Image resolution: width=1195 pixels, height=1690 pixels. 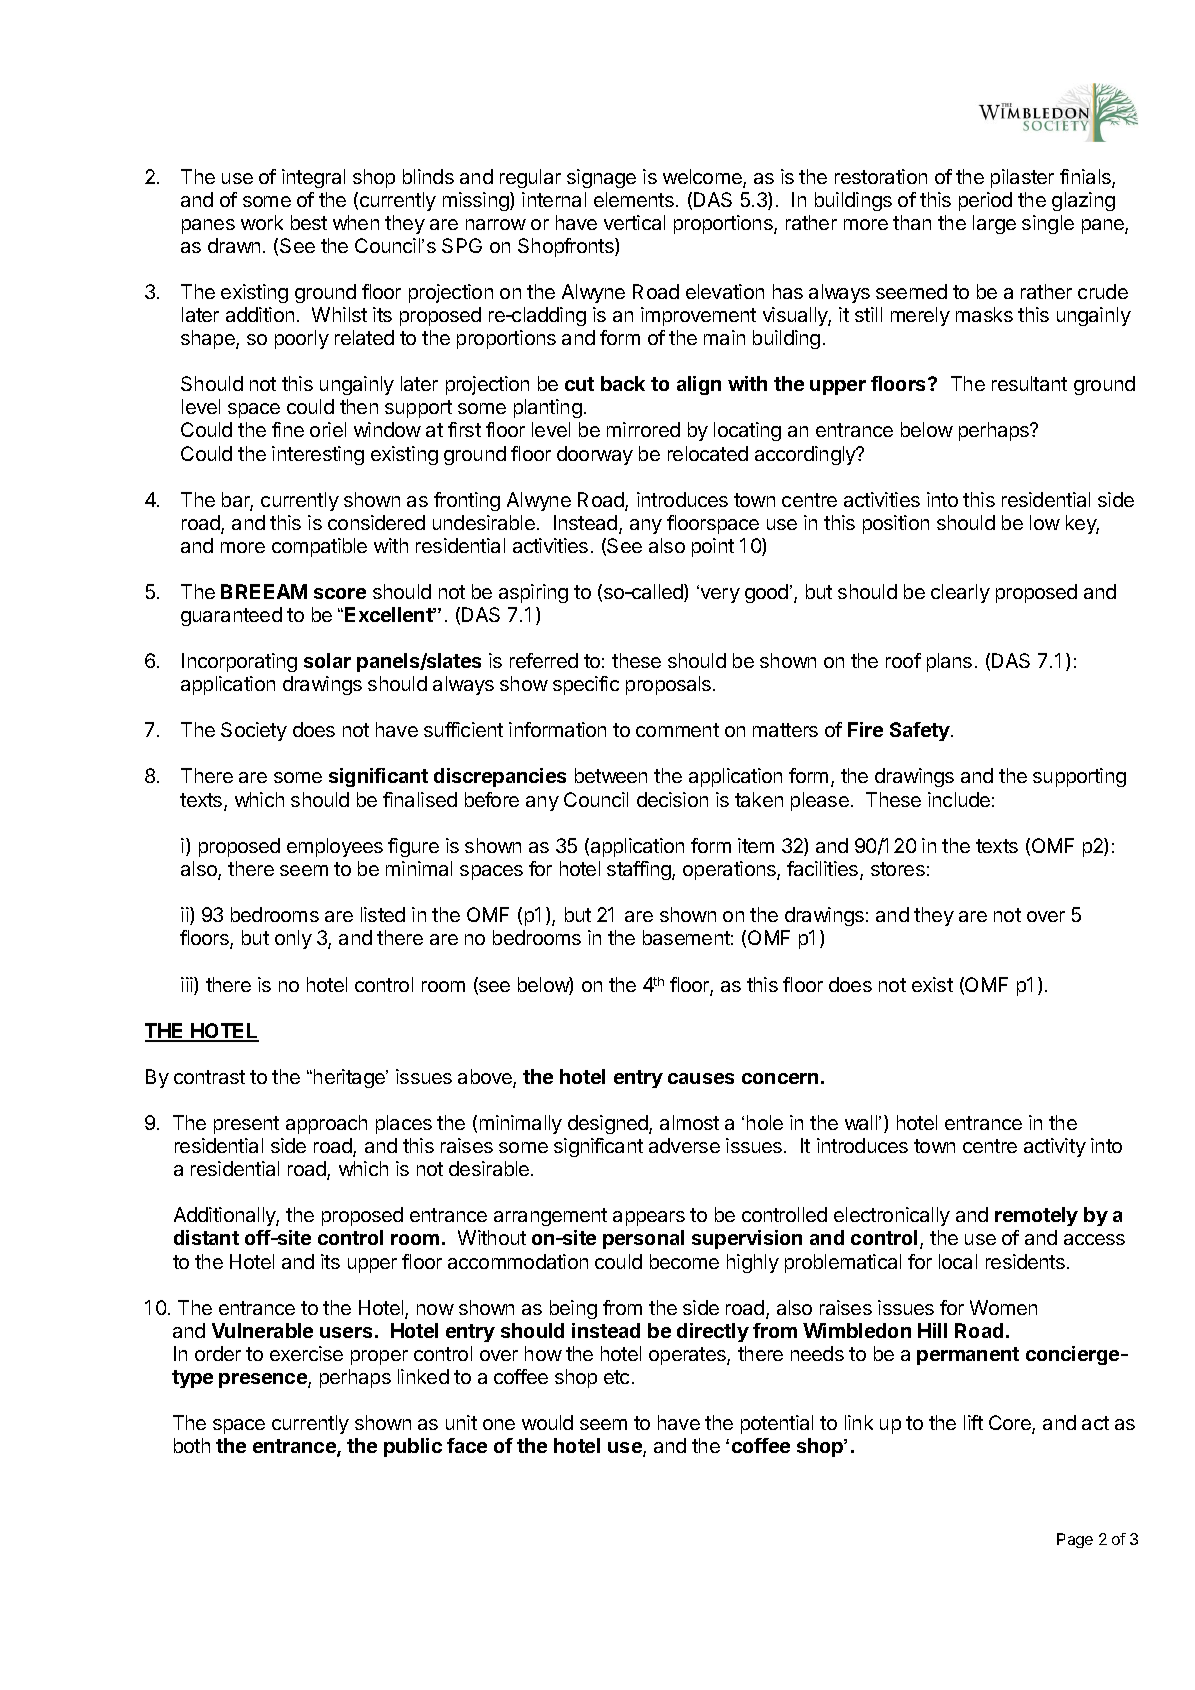 What do you see at coordinates (335, 847) in the screenshot?
I see `employees` at bounding box center [335, 847].
